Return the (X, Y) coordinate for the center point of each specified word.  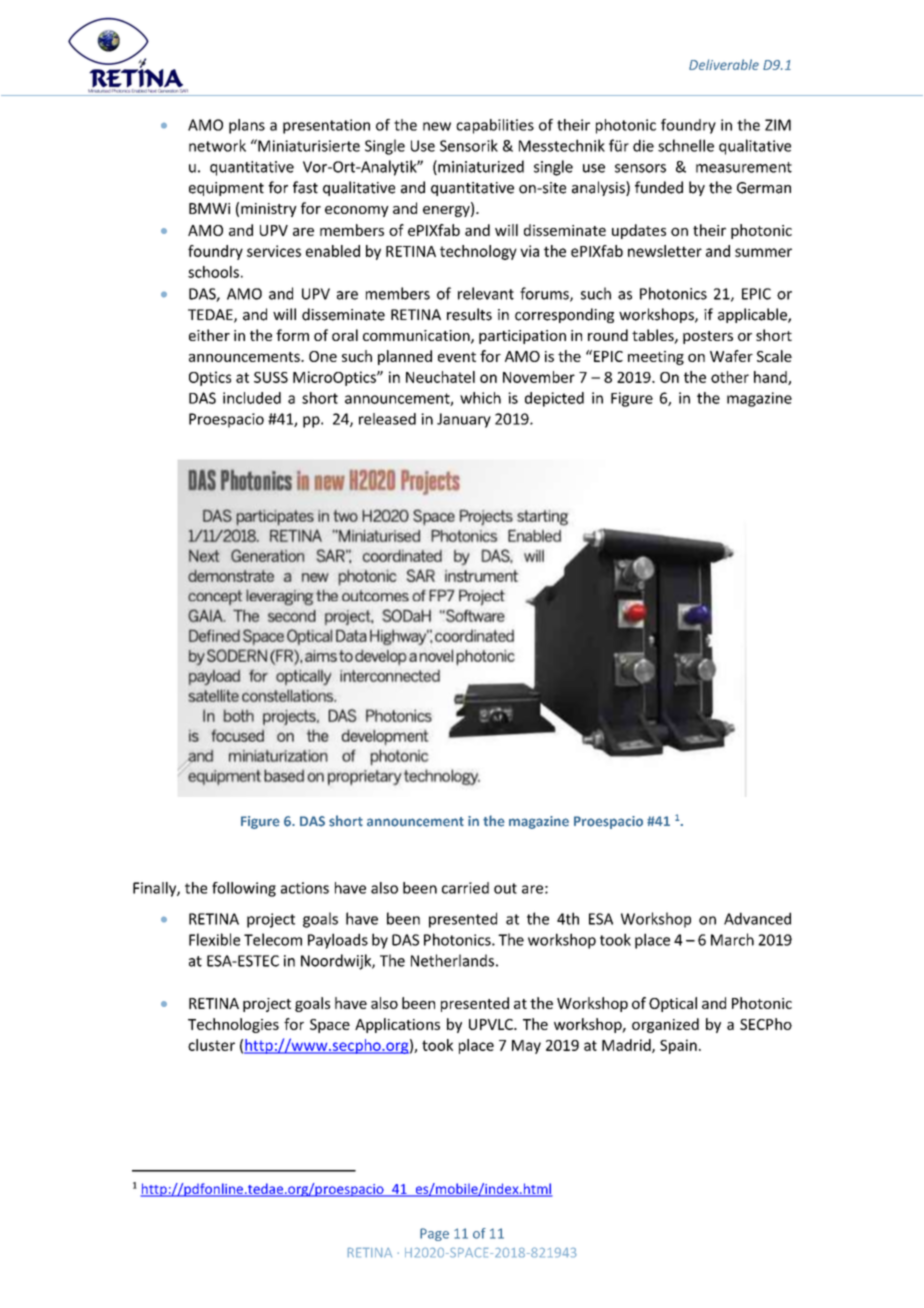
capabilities (495, 126)
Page (434, 1234)
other (730, 377)
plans (247, 126)
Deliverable (724, 64)
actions (305, 888)
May (526, 1047)
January (464, 420)
